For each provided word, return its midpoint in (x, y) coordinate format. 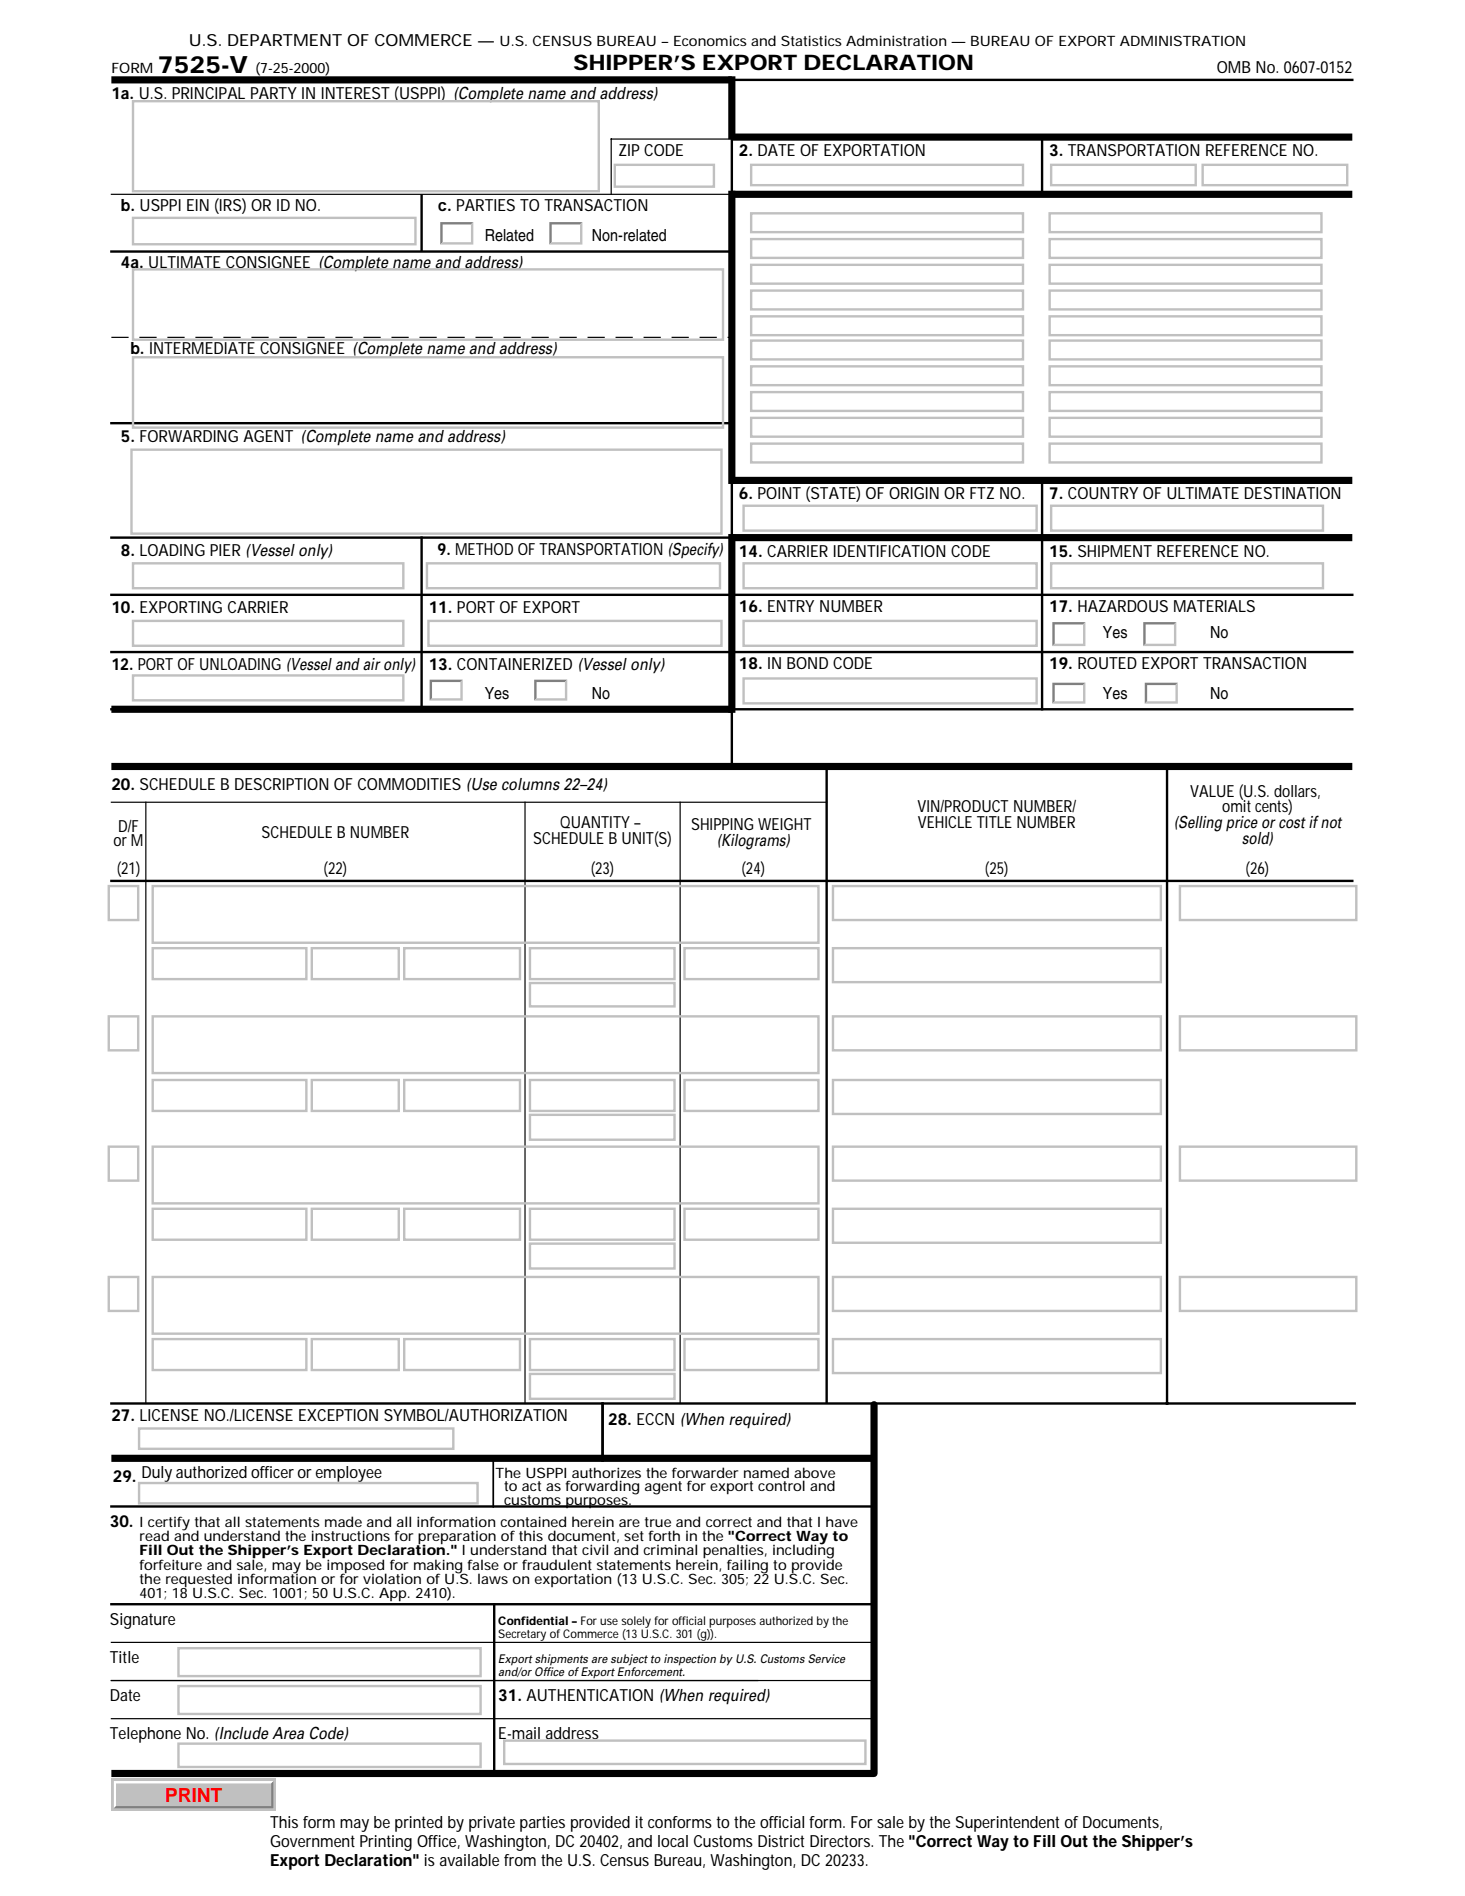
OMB (1234, 67)
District (781, 1841)
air (372, 664)
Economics (710, 40)
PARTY (273, 93)
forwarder (705, 1474)
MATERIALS (1214, 606)
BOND (807, 663)
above (814, 1474)
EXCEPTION (338, 1415)
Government (312, 1841)
